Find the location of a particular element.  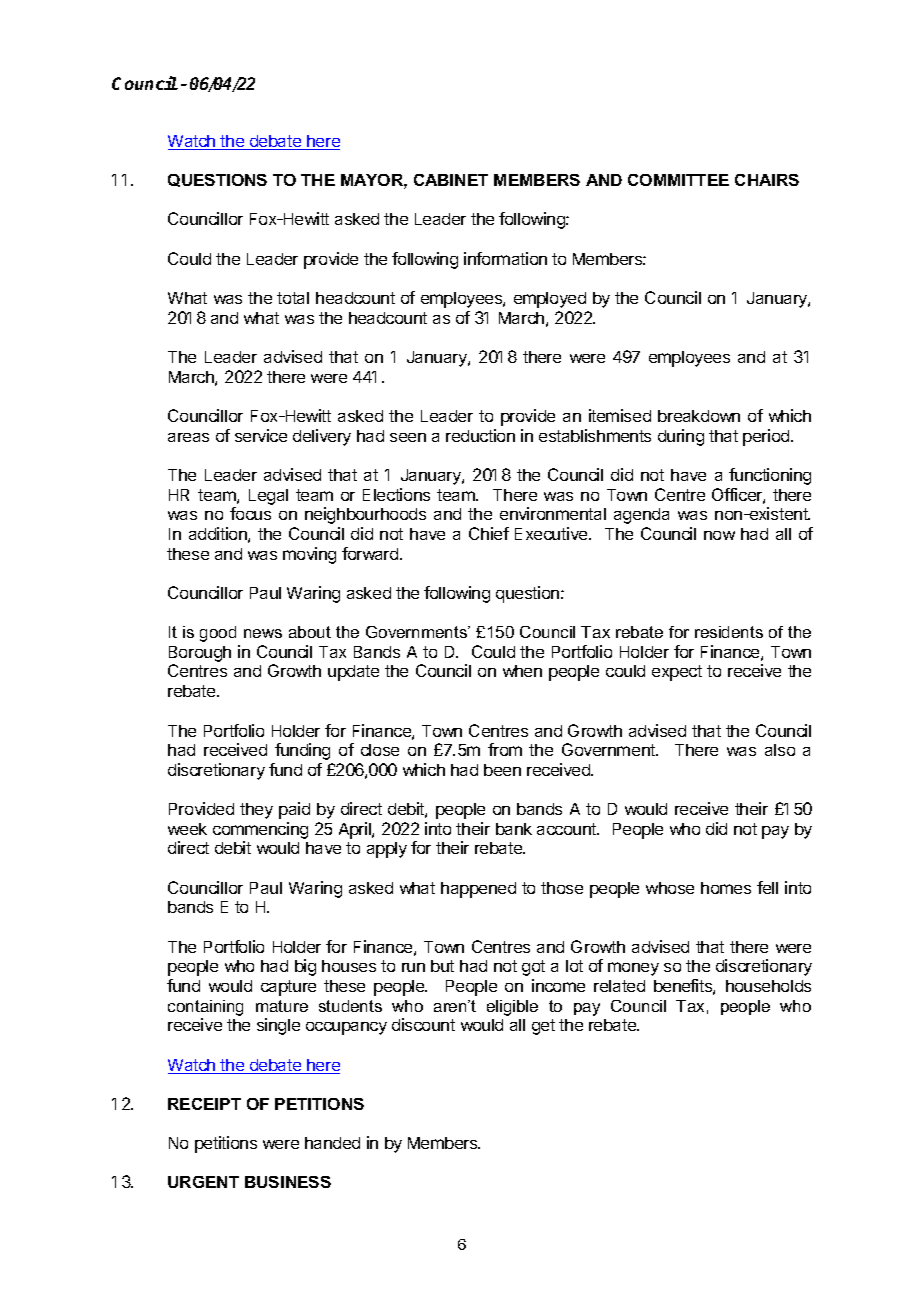

homes is located at coordinates (726, 888).
